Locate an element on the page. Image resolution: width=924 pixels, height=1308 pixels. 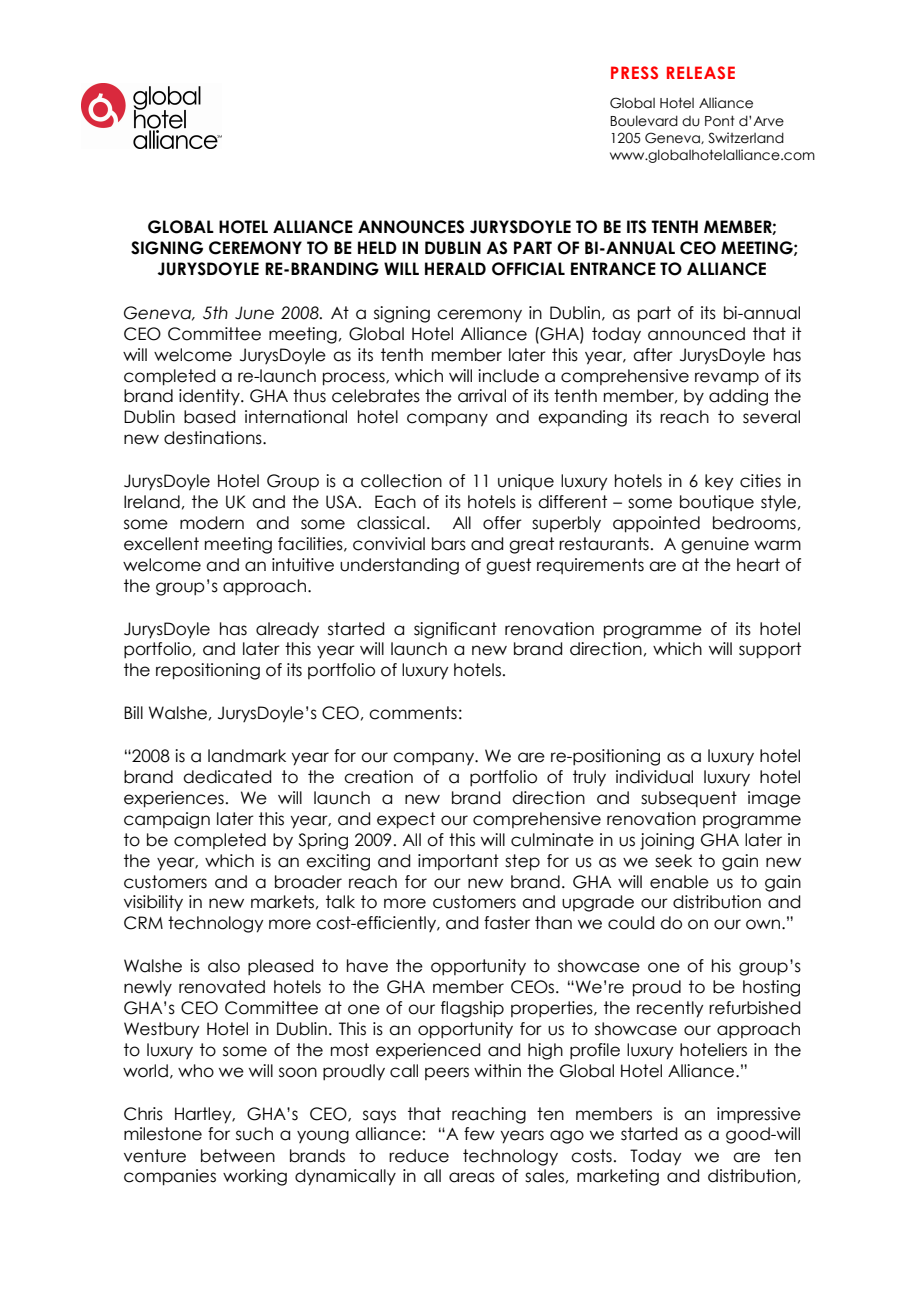
HERALD is located at coordinates (455, 268).
